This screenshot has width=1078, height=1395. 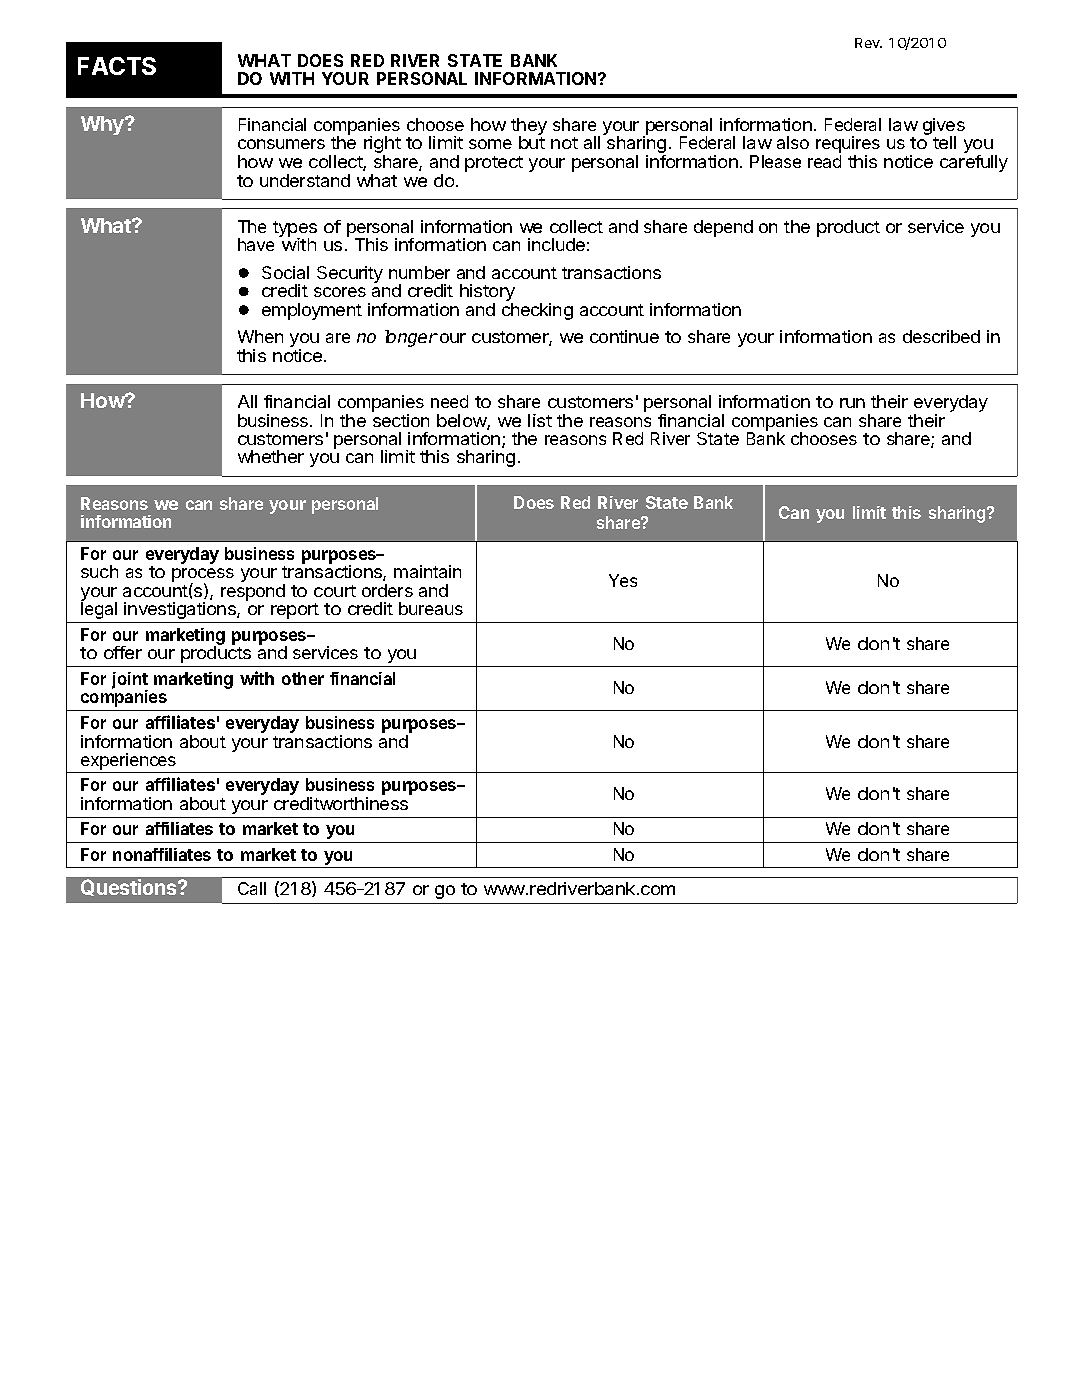 What do you see at coordinates (256, 244) in the screenshot?
I see `have` at bounding box center [256, 244].
